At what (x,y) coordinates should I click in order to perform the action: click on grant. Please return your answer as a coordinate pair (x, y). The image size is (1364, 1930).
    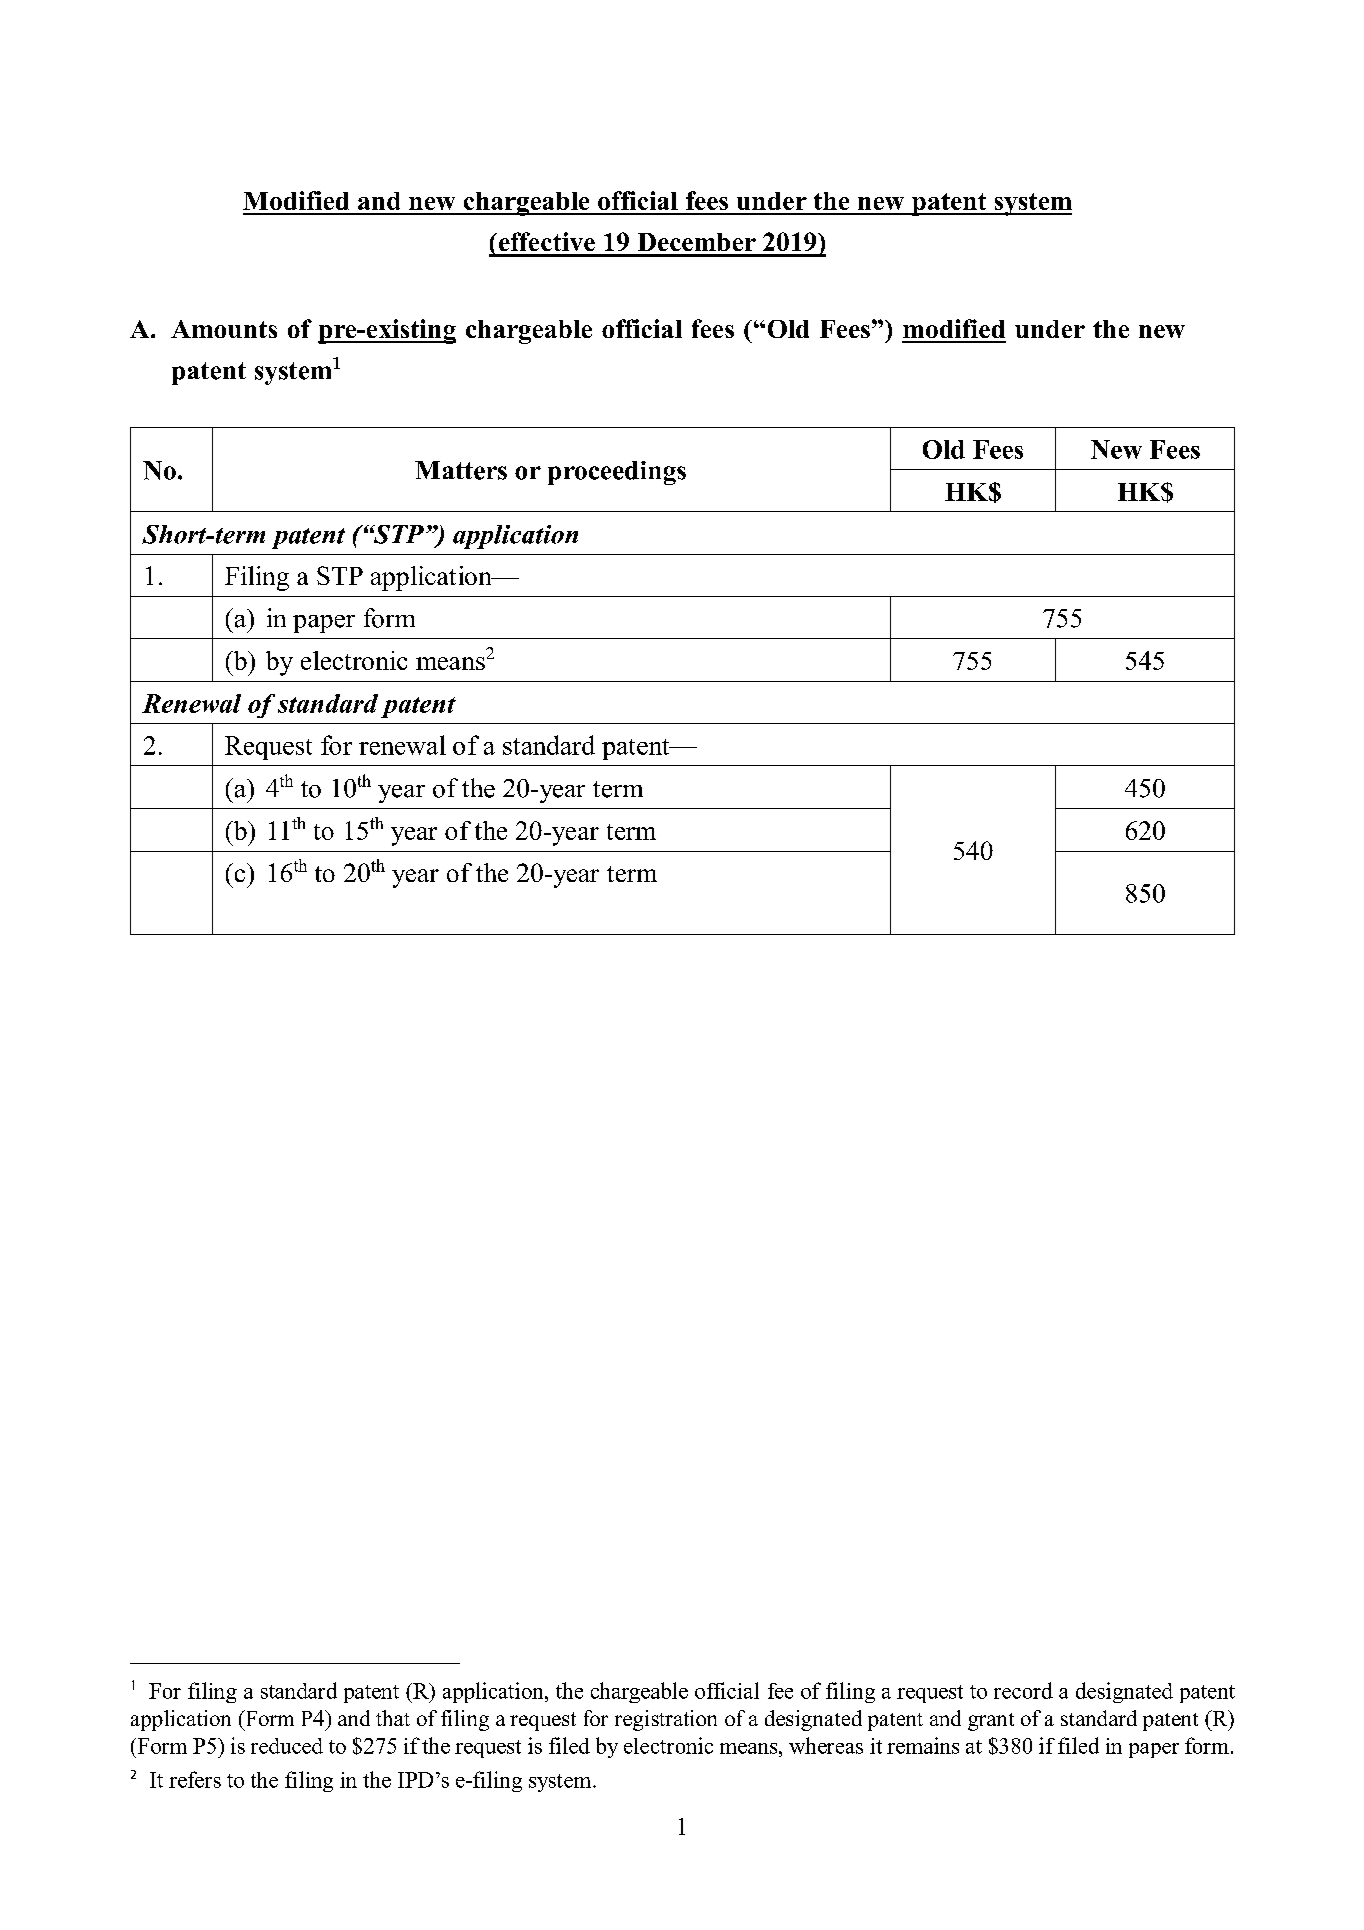
    Looking at the image, I should click on (991, 1722).
